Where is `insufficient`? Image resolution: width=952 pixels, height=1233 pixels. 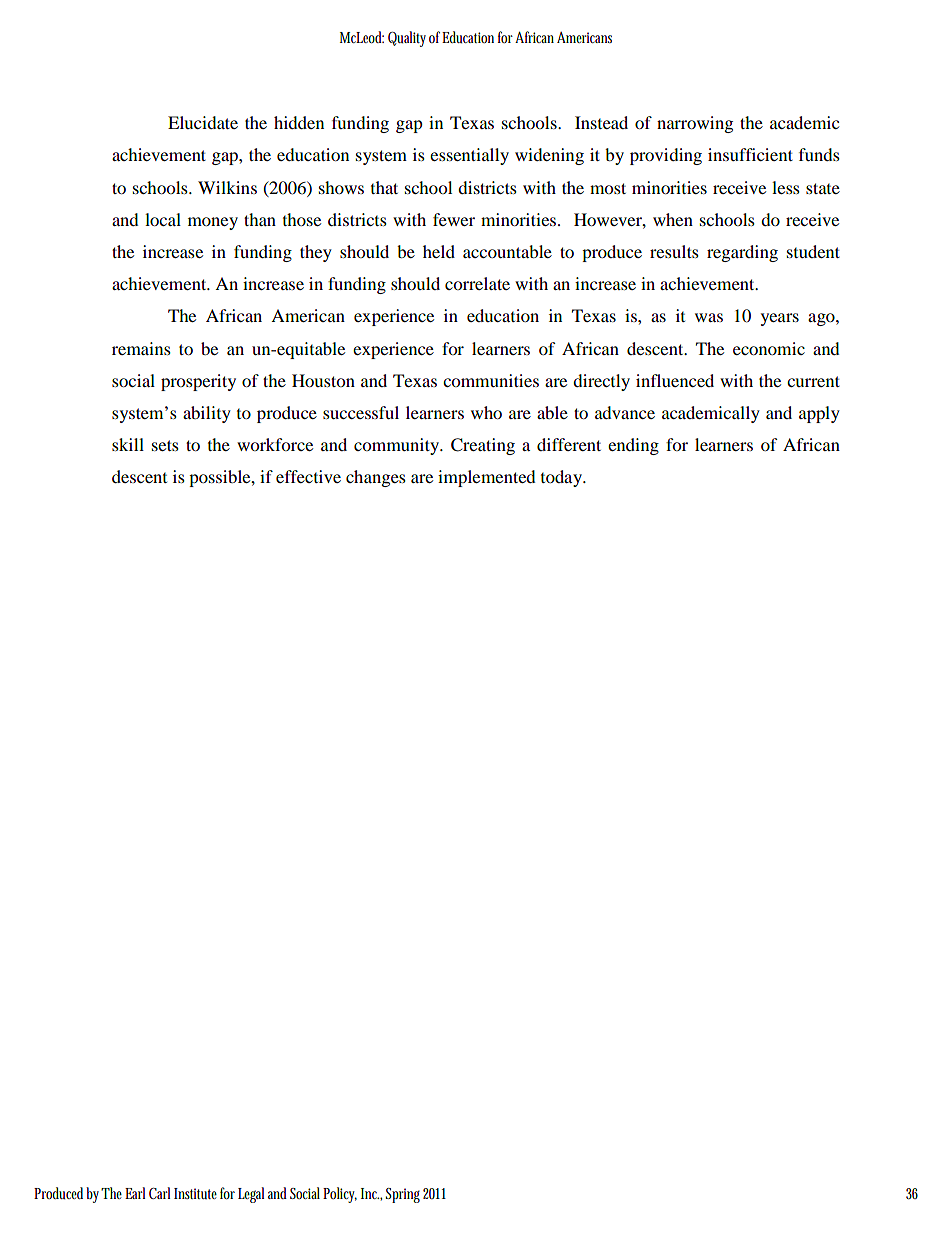 insufficient is located at coordinates (750, 154).
